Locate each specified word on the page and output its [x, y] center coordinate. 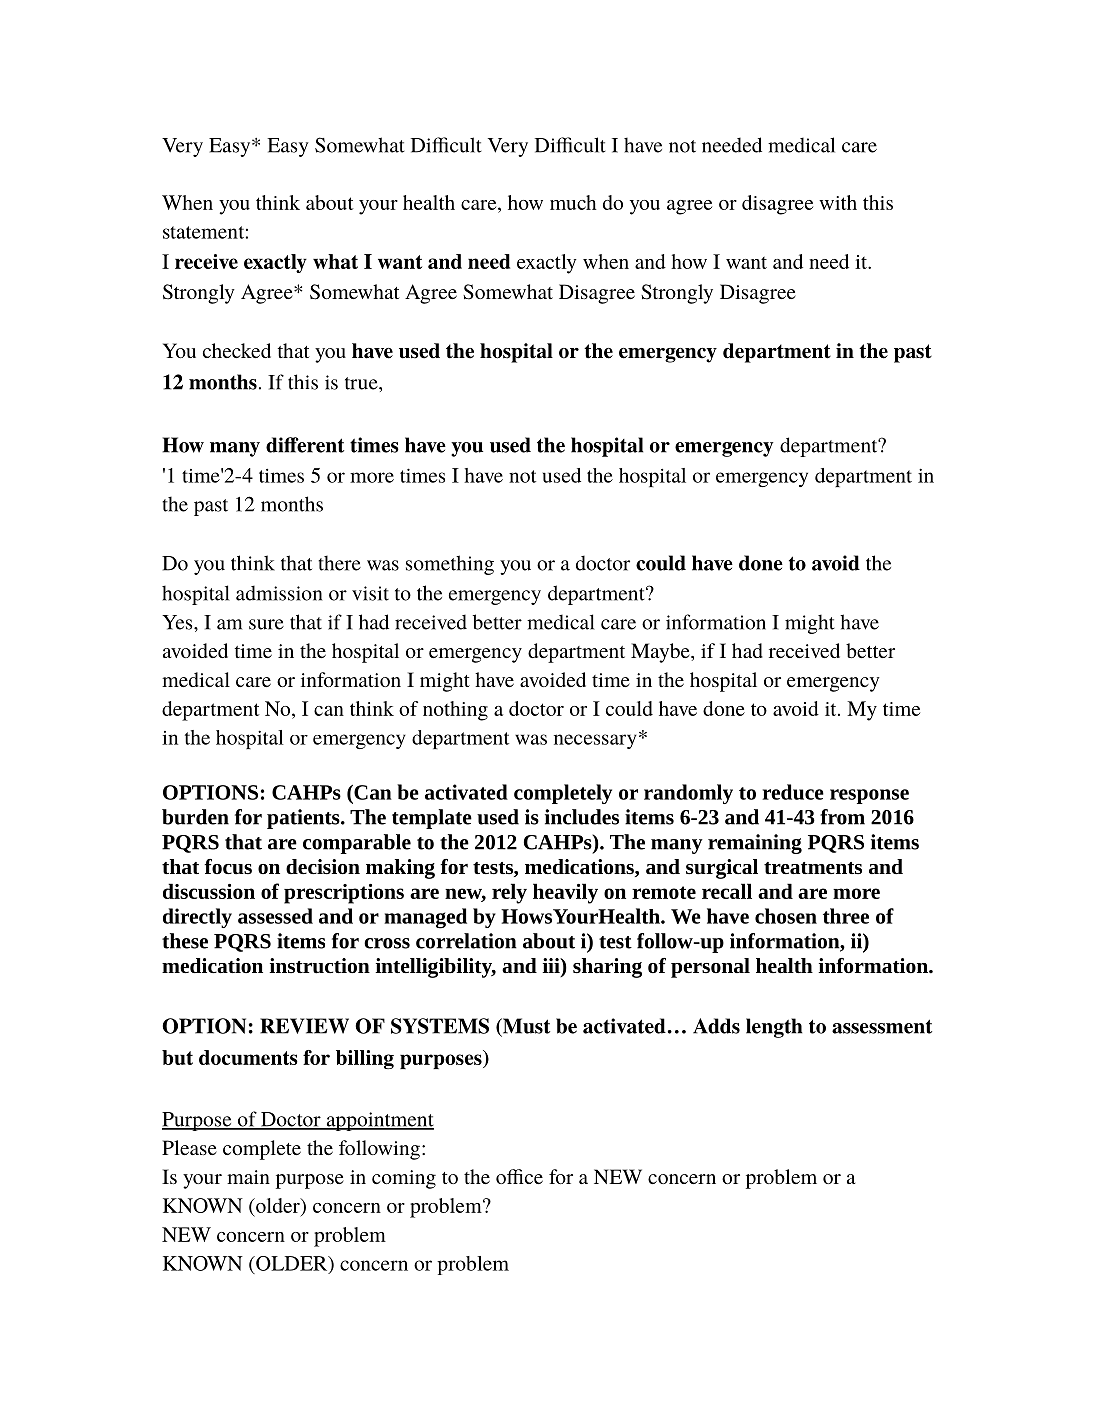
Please [189, 1147]
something [450, 565]
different [305, 445]
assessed [275, 916]
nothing [455, 711]
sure [266, 624]
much [573, 202]
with [838, 202]
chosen [786, 916]
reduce [793, 792]
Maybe [661, 653]
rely [509, 893]
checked [237, 350]
